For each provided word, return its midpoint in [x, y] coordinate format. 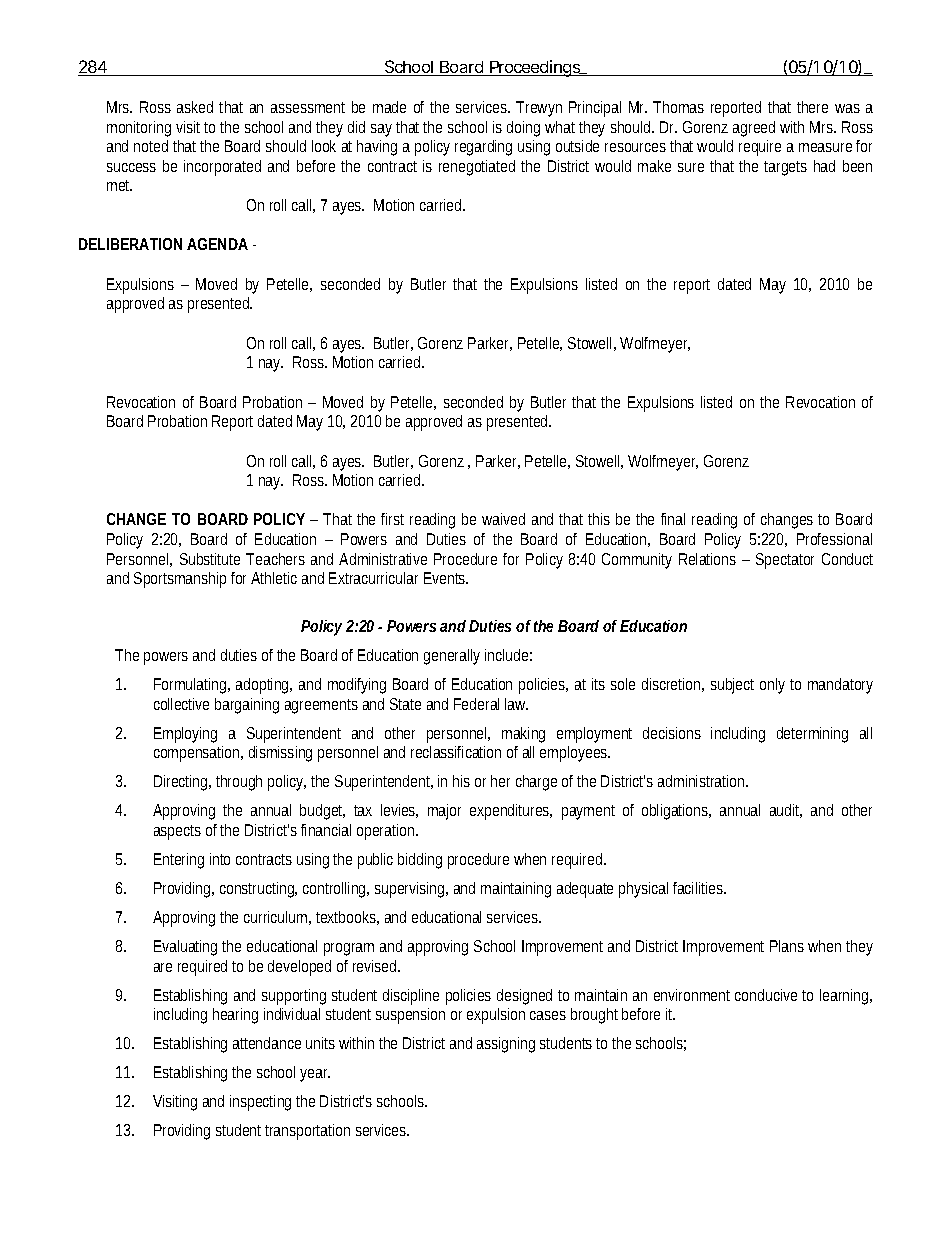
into [220, 859]
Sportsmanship [180, 580]
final [673, 519]
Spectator [785, 561]
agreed [754, 129]
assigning [506, 1045]
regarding [483, 148]
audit [786, 811]
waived [503, 519]
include [508, 655]
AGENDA [217, 244]
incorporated [222, 168]
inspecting [260, 1103]
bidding [420, 861]
